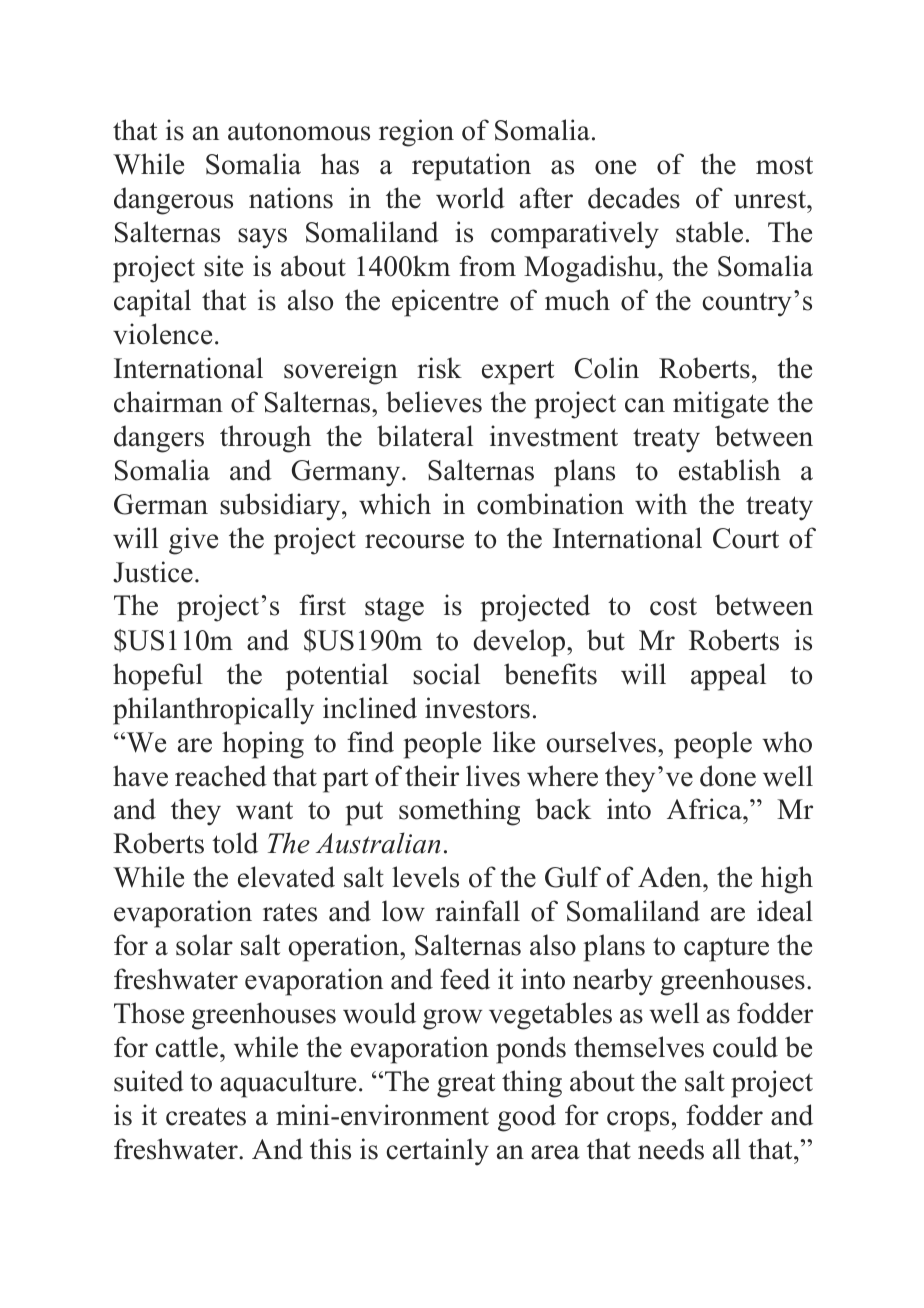 This image has height=1308, width=924. Describe the element at coordinates (784, 165) in the image. I see `most` at that location.
